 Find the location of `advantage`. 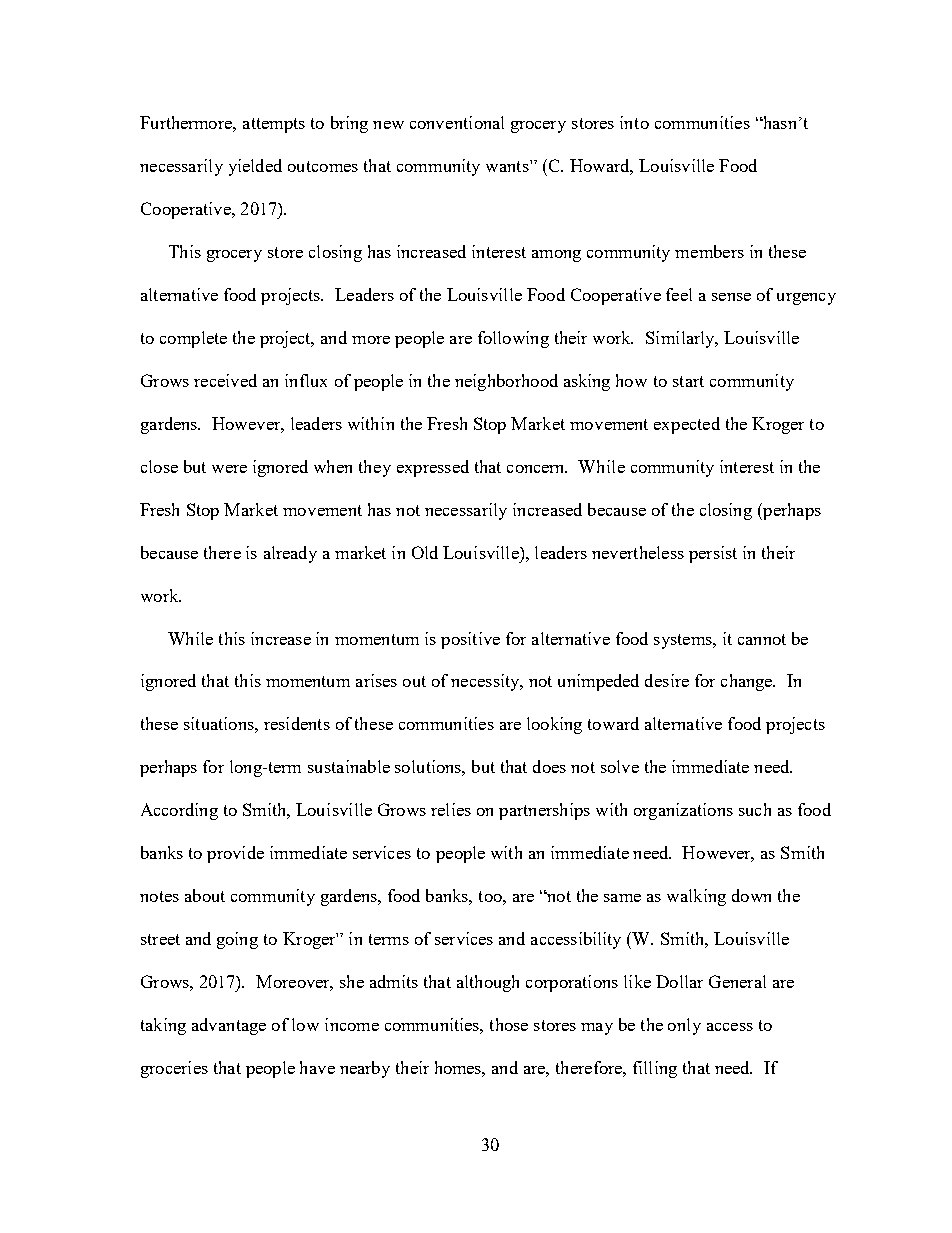

advantage is located at coordinates (229, 1026).
